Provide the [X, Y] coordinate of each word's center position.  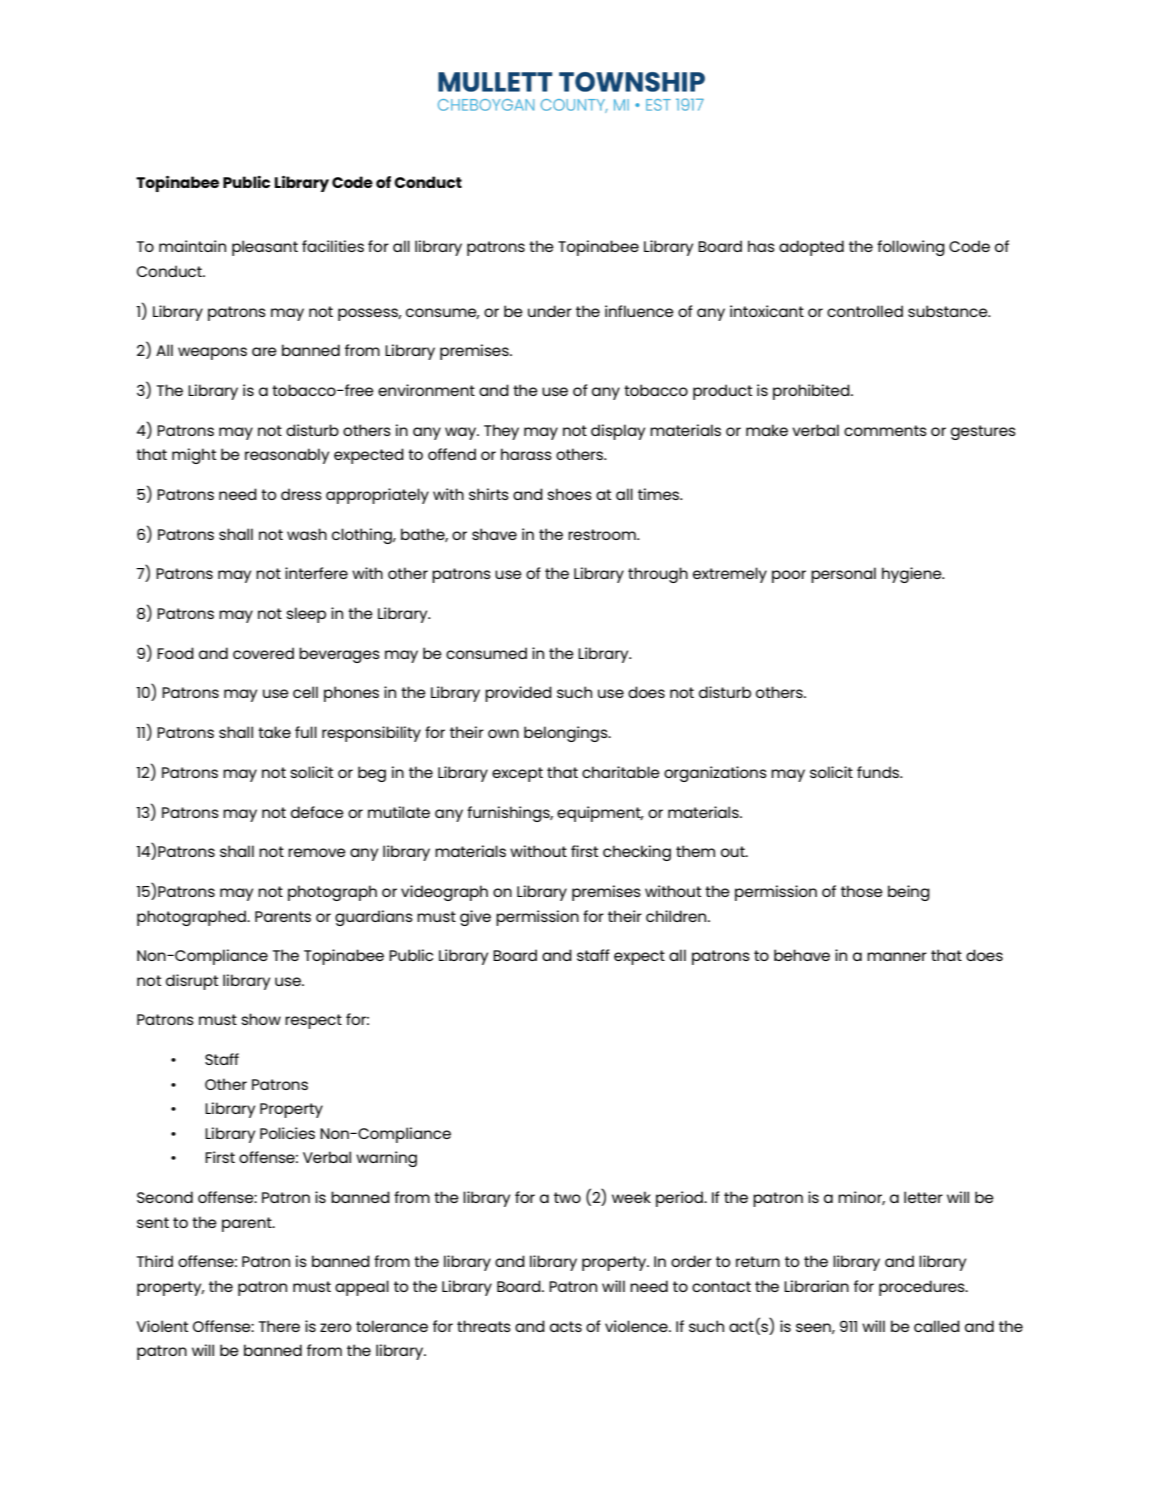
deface [317, 812]
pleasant [265, 248]
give [475, 918]
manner [897, 956]
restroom [603, 534]
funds [879, 772]
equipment [600, 814]
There [279, 1326]
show [261, 1019]
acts [566, 1326]
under [550, 311]
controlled [865, 311]
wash [307, 534]
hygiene [913, 575]
